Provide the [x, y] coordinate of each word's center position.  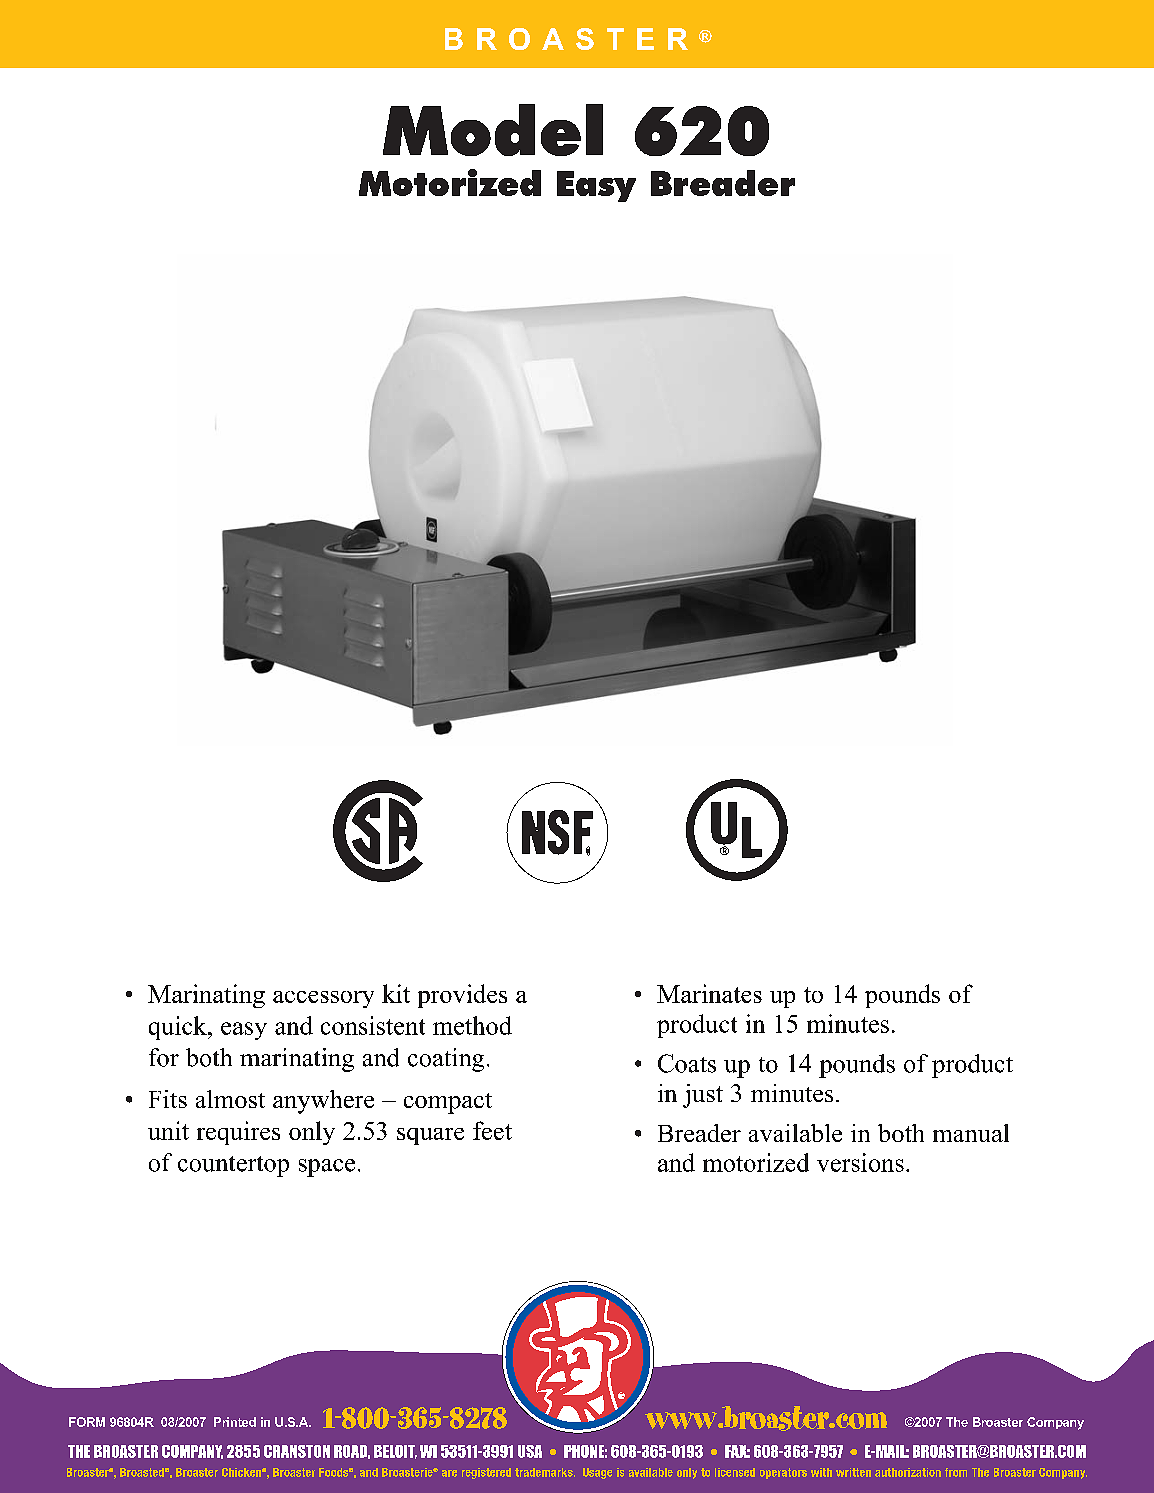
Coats [687, 1063]
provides [462, 996]
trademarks [545, 1472]
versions [860, 1162]
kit [396, 993]
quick [179, 1028]
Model [493, 130]
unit [168, 1130]
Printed [235, 1422]
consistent [373, 1025]
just [703, 1096]
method [472, 1025]
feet [492, 1130]
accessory [323, 999]
